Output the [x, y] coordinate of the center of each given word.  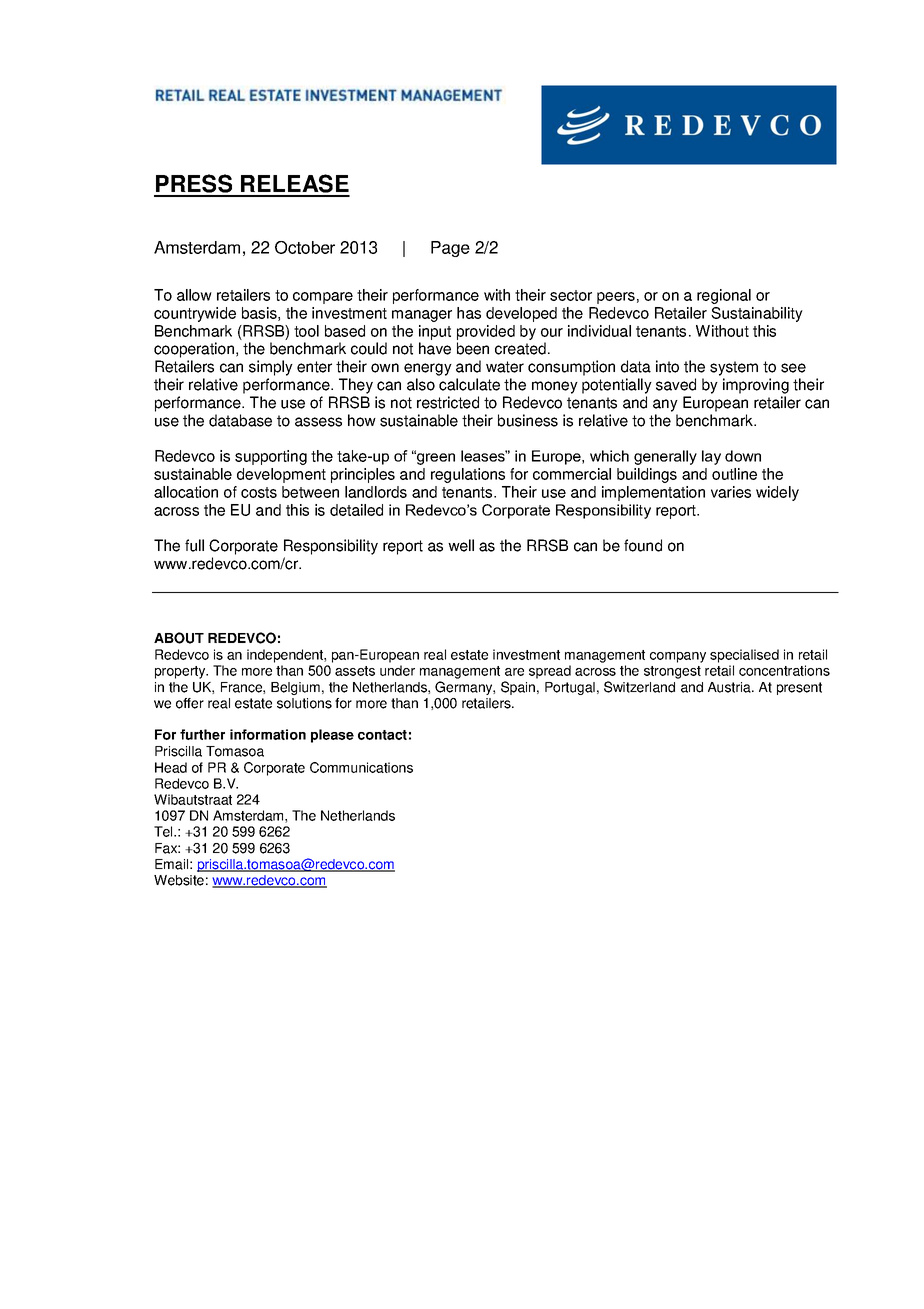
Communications [361, 767]
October [305, 247]
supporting [271, 457]
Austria [730, 687]
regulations [468, 475]
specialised [744, 656]
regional [724, 296]
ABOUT [179, 638]
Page [450, 249]
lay [711, 457]
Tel [164, 831]
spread [550, 672]
